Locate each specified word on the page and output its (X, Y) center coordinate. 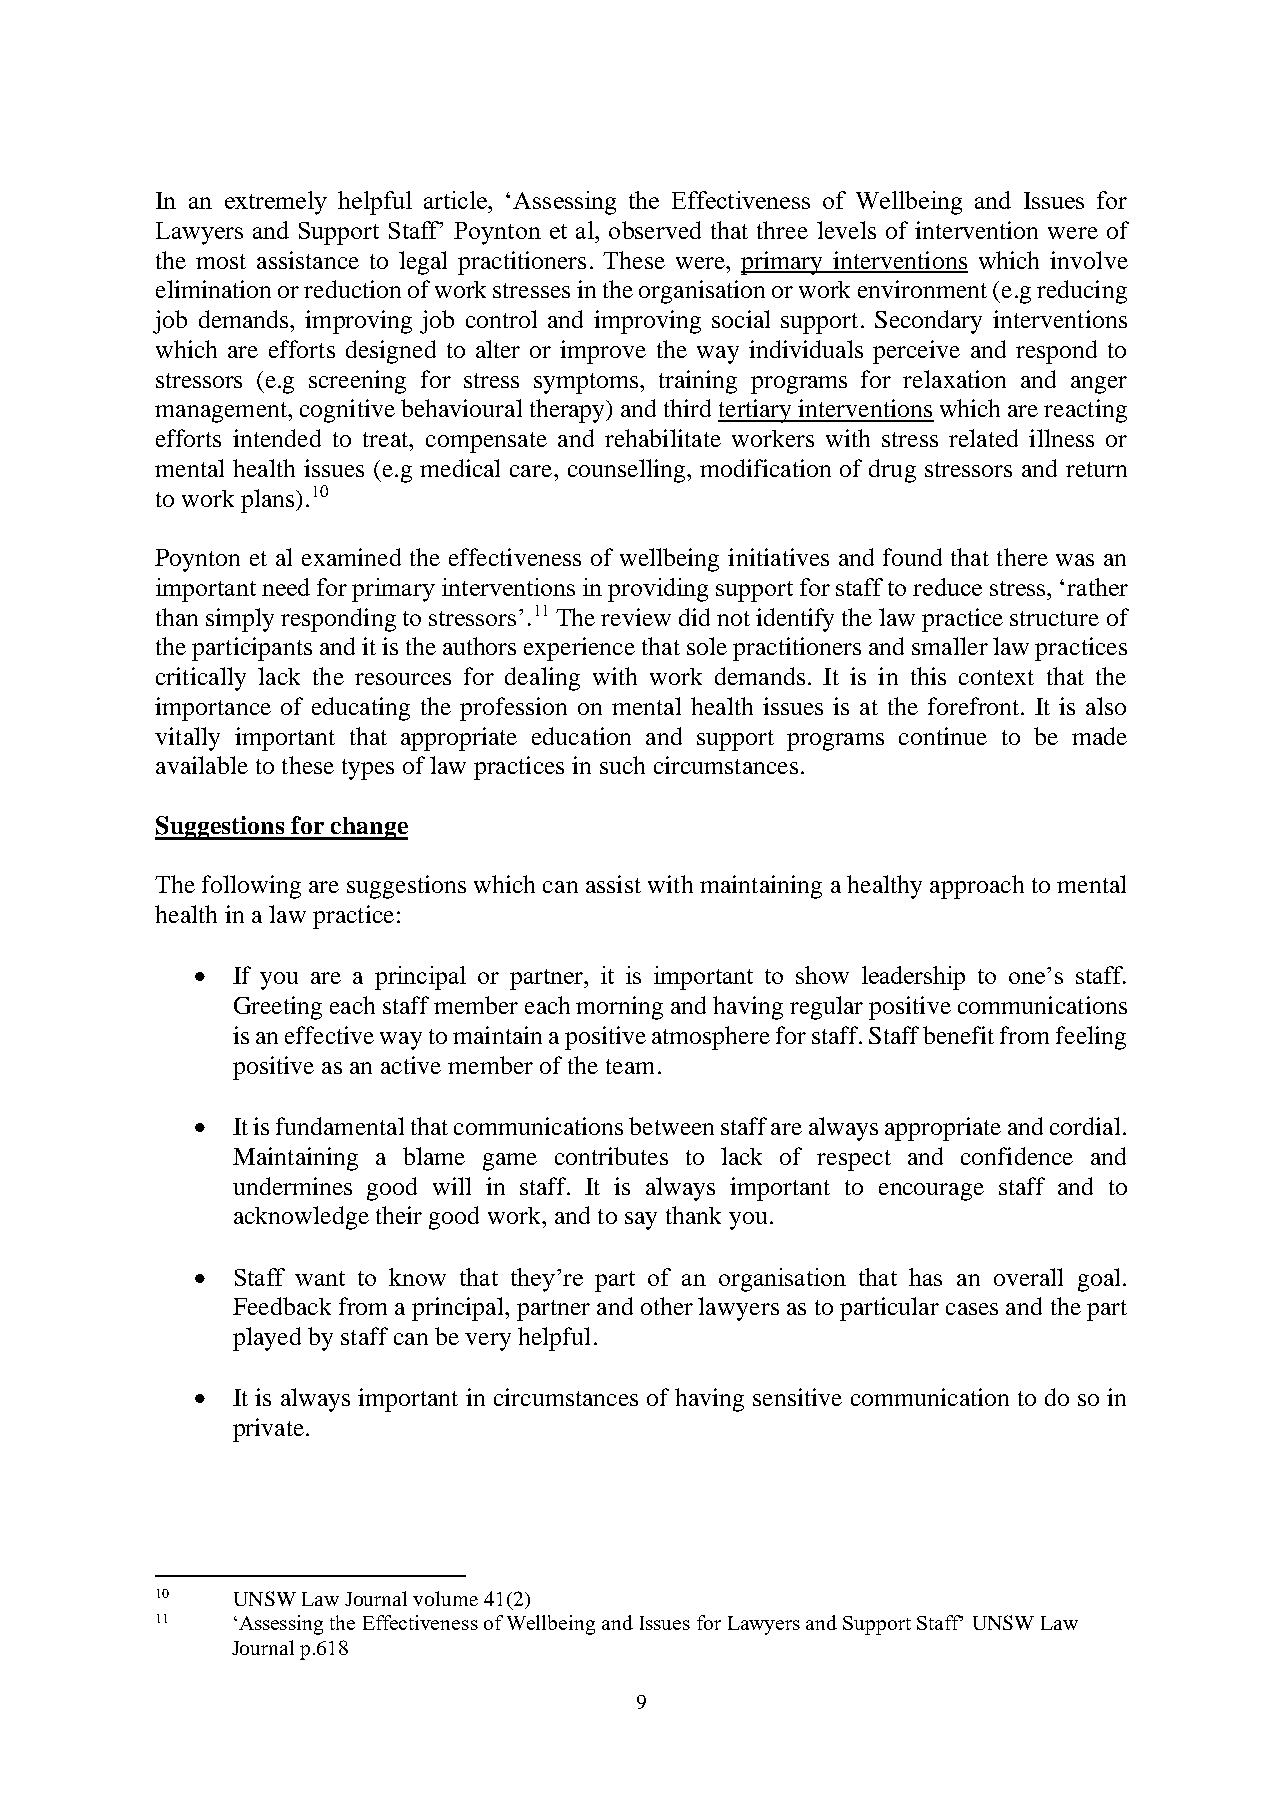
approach (977, 887)
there (1022, 557)
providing (658, 590)
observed (655, 230)
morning (619, 1008)
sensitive (797, 1397)
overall (1028, 1277)
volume (445, 1598)
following (251, 887)
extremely (276, 203)
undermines (292, 1186)
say (641, 1221)
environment (922, 289)
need (286, 587)
